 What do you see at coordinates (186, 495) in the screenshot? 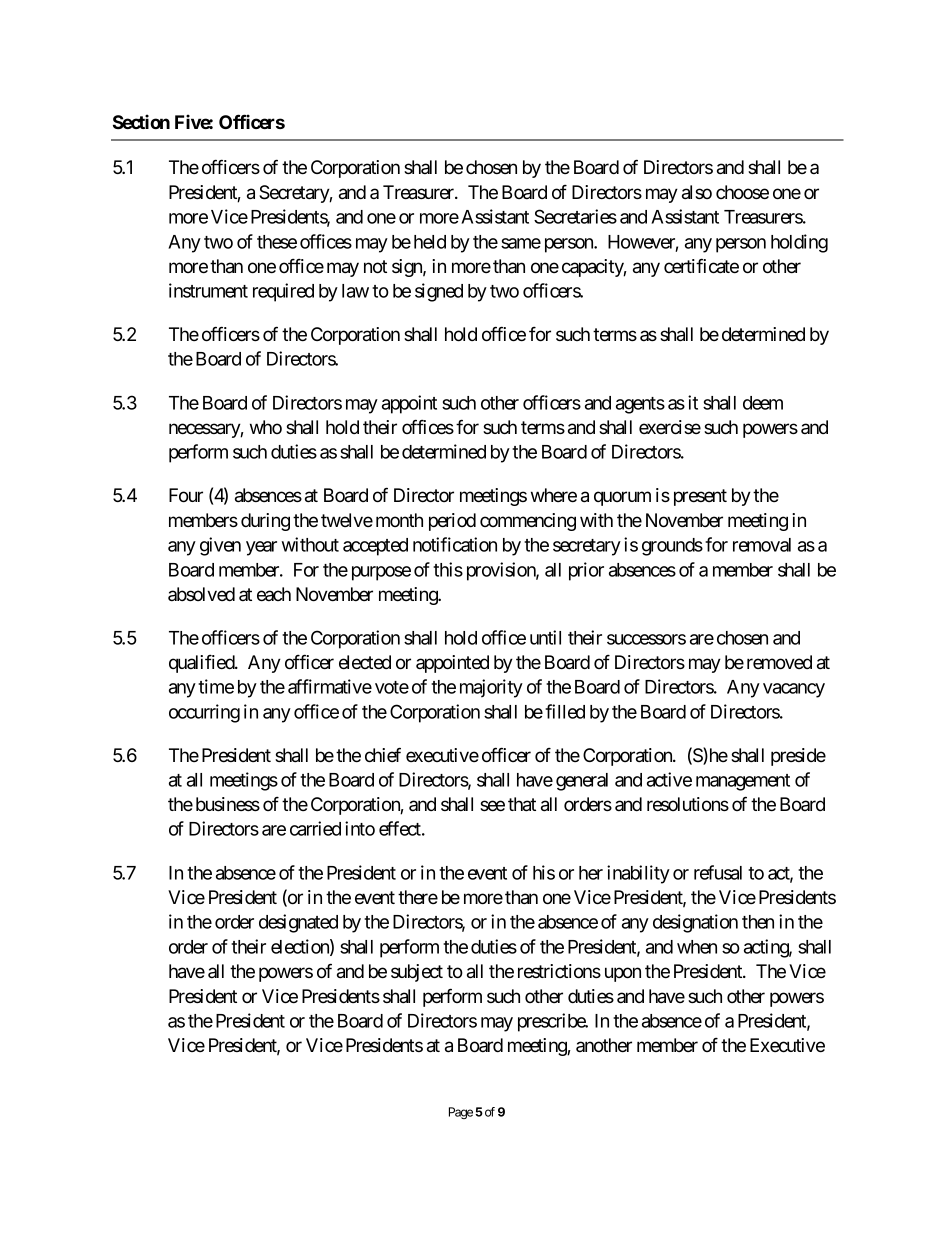
I see `Four` at bounding box center [186, 495].
